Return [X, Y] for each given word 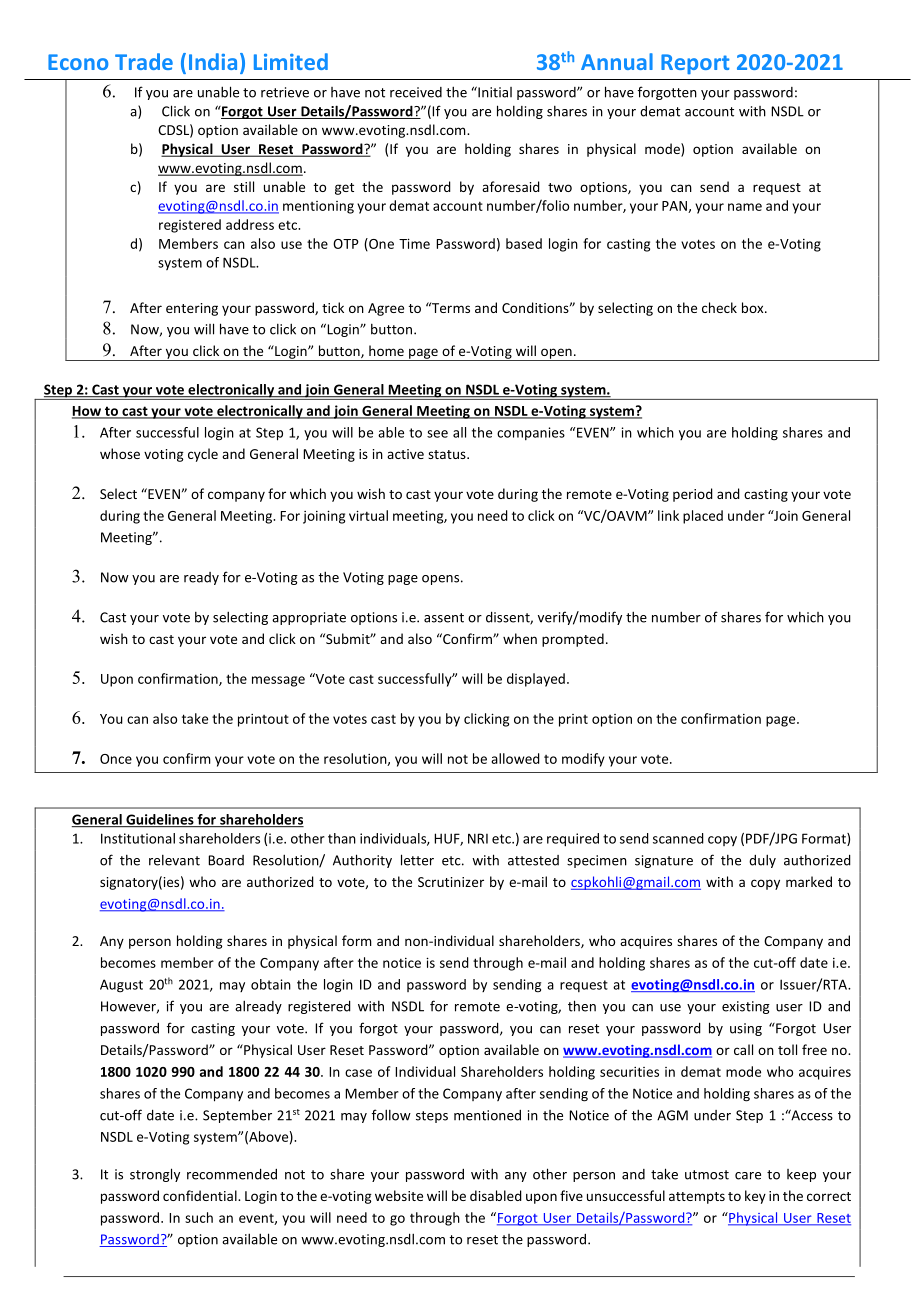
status [448, 454]
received [416, 92]
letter [417, 860]
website [399, 1195]
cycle [203, 455]
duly [762, 861]
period [693, 495]
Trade [144, 61]
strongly [155, 1175]
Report [695, 64]
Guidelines [160, 820]
